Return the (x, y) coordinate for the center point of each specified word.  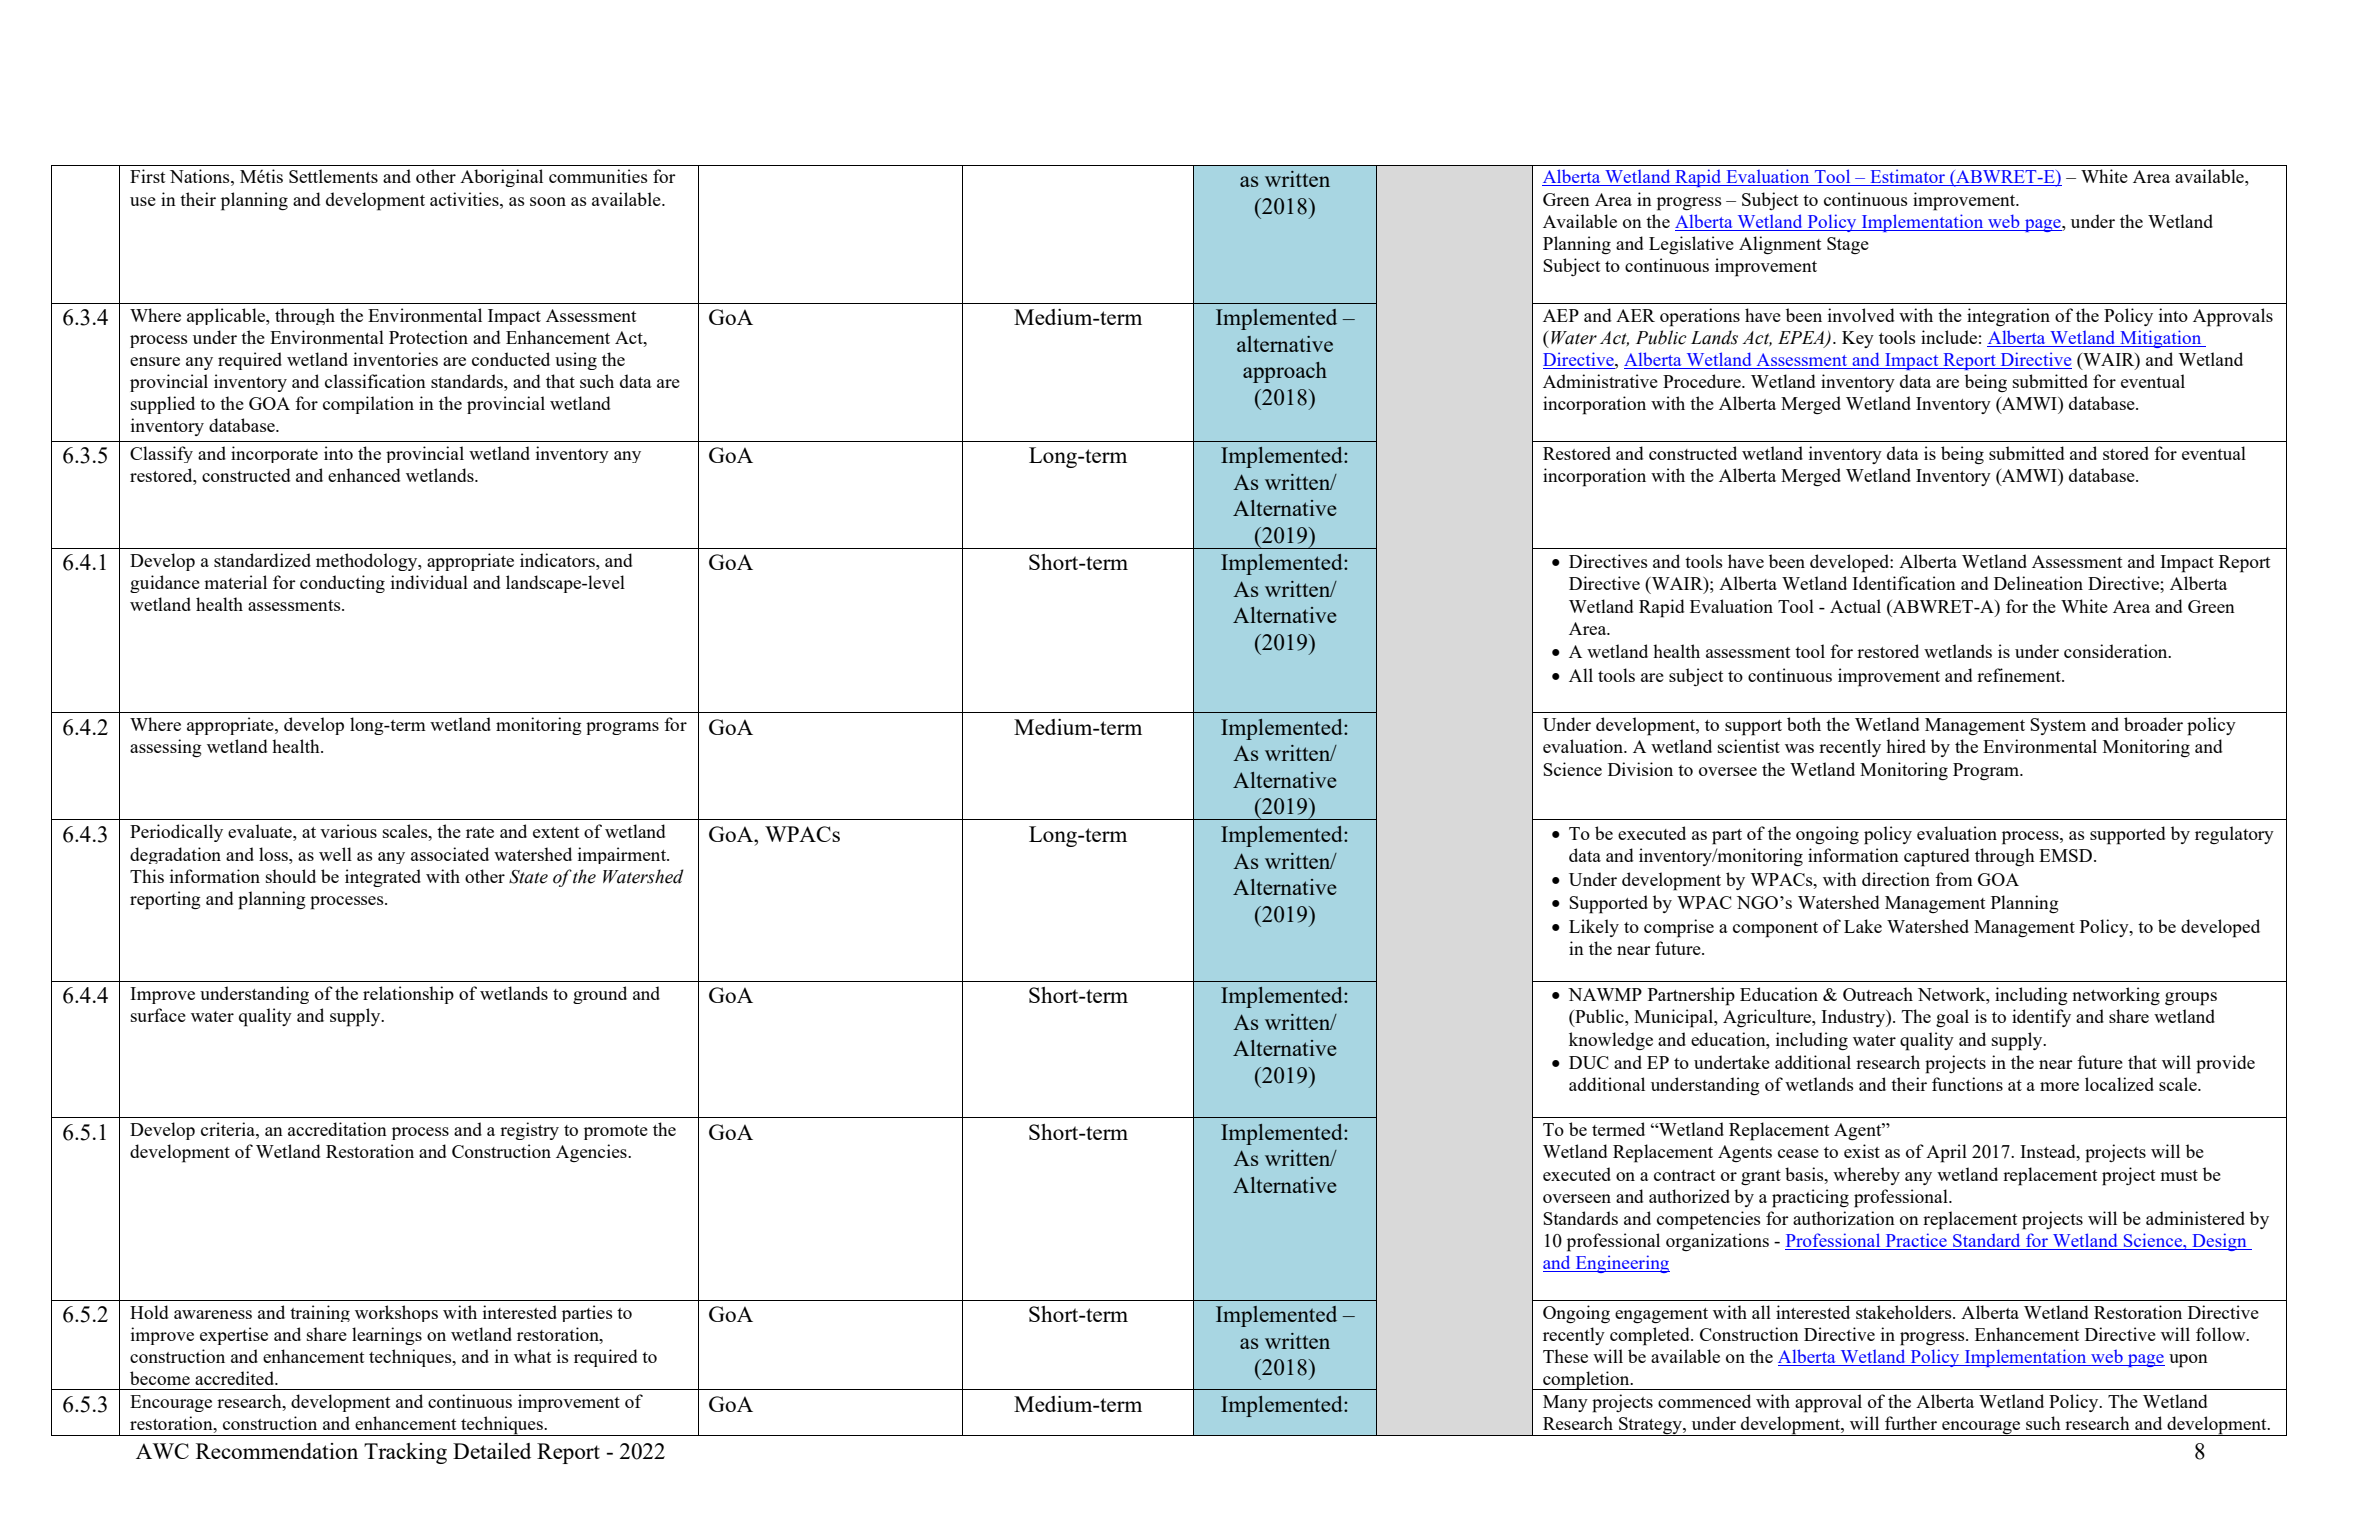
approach (1285, 372)
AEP (1561, 315)
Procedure (1703, 381)
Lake (1863, 926)
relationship (408, 995)
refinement (2020, 675)
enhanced (364, 475)
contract (1684, 1175)
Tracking (405, 1453)
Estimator (1907, 177)
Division (1640, 769)
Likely (1594, 928)
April (1946, 1153)
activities (465, 199)
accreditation (337, 1129)
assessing (166, 748)
